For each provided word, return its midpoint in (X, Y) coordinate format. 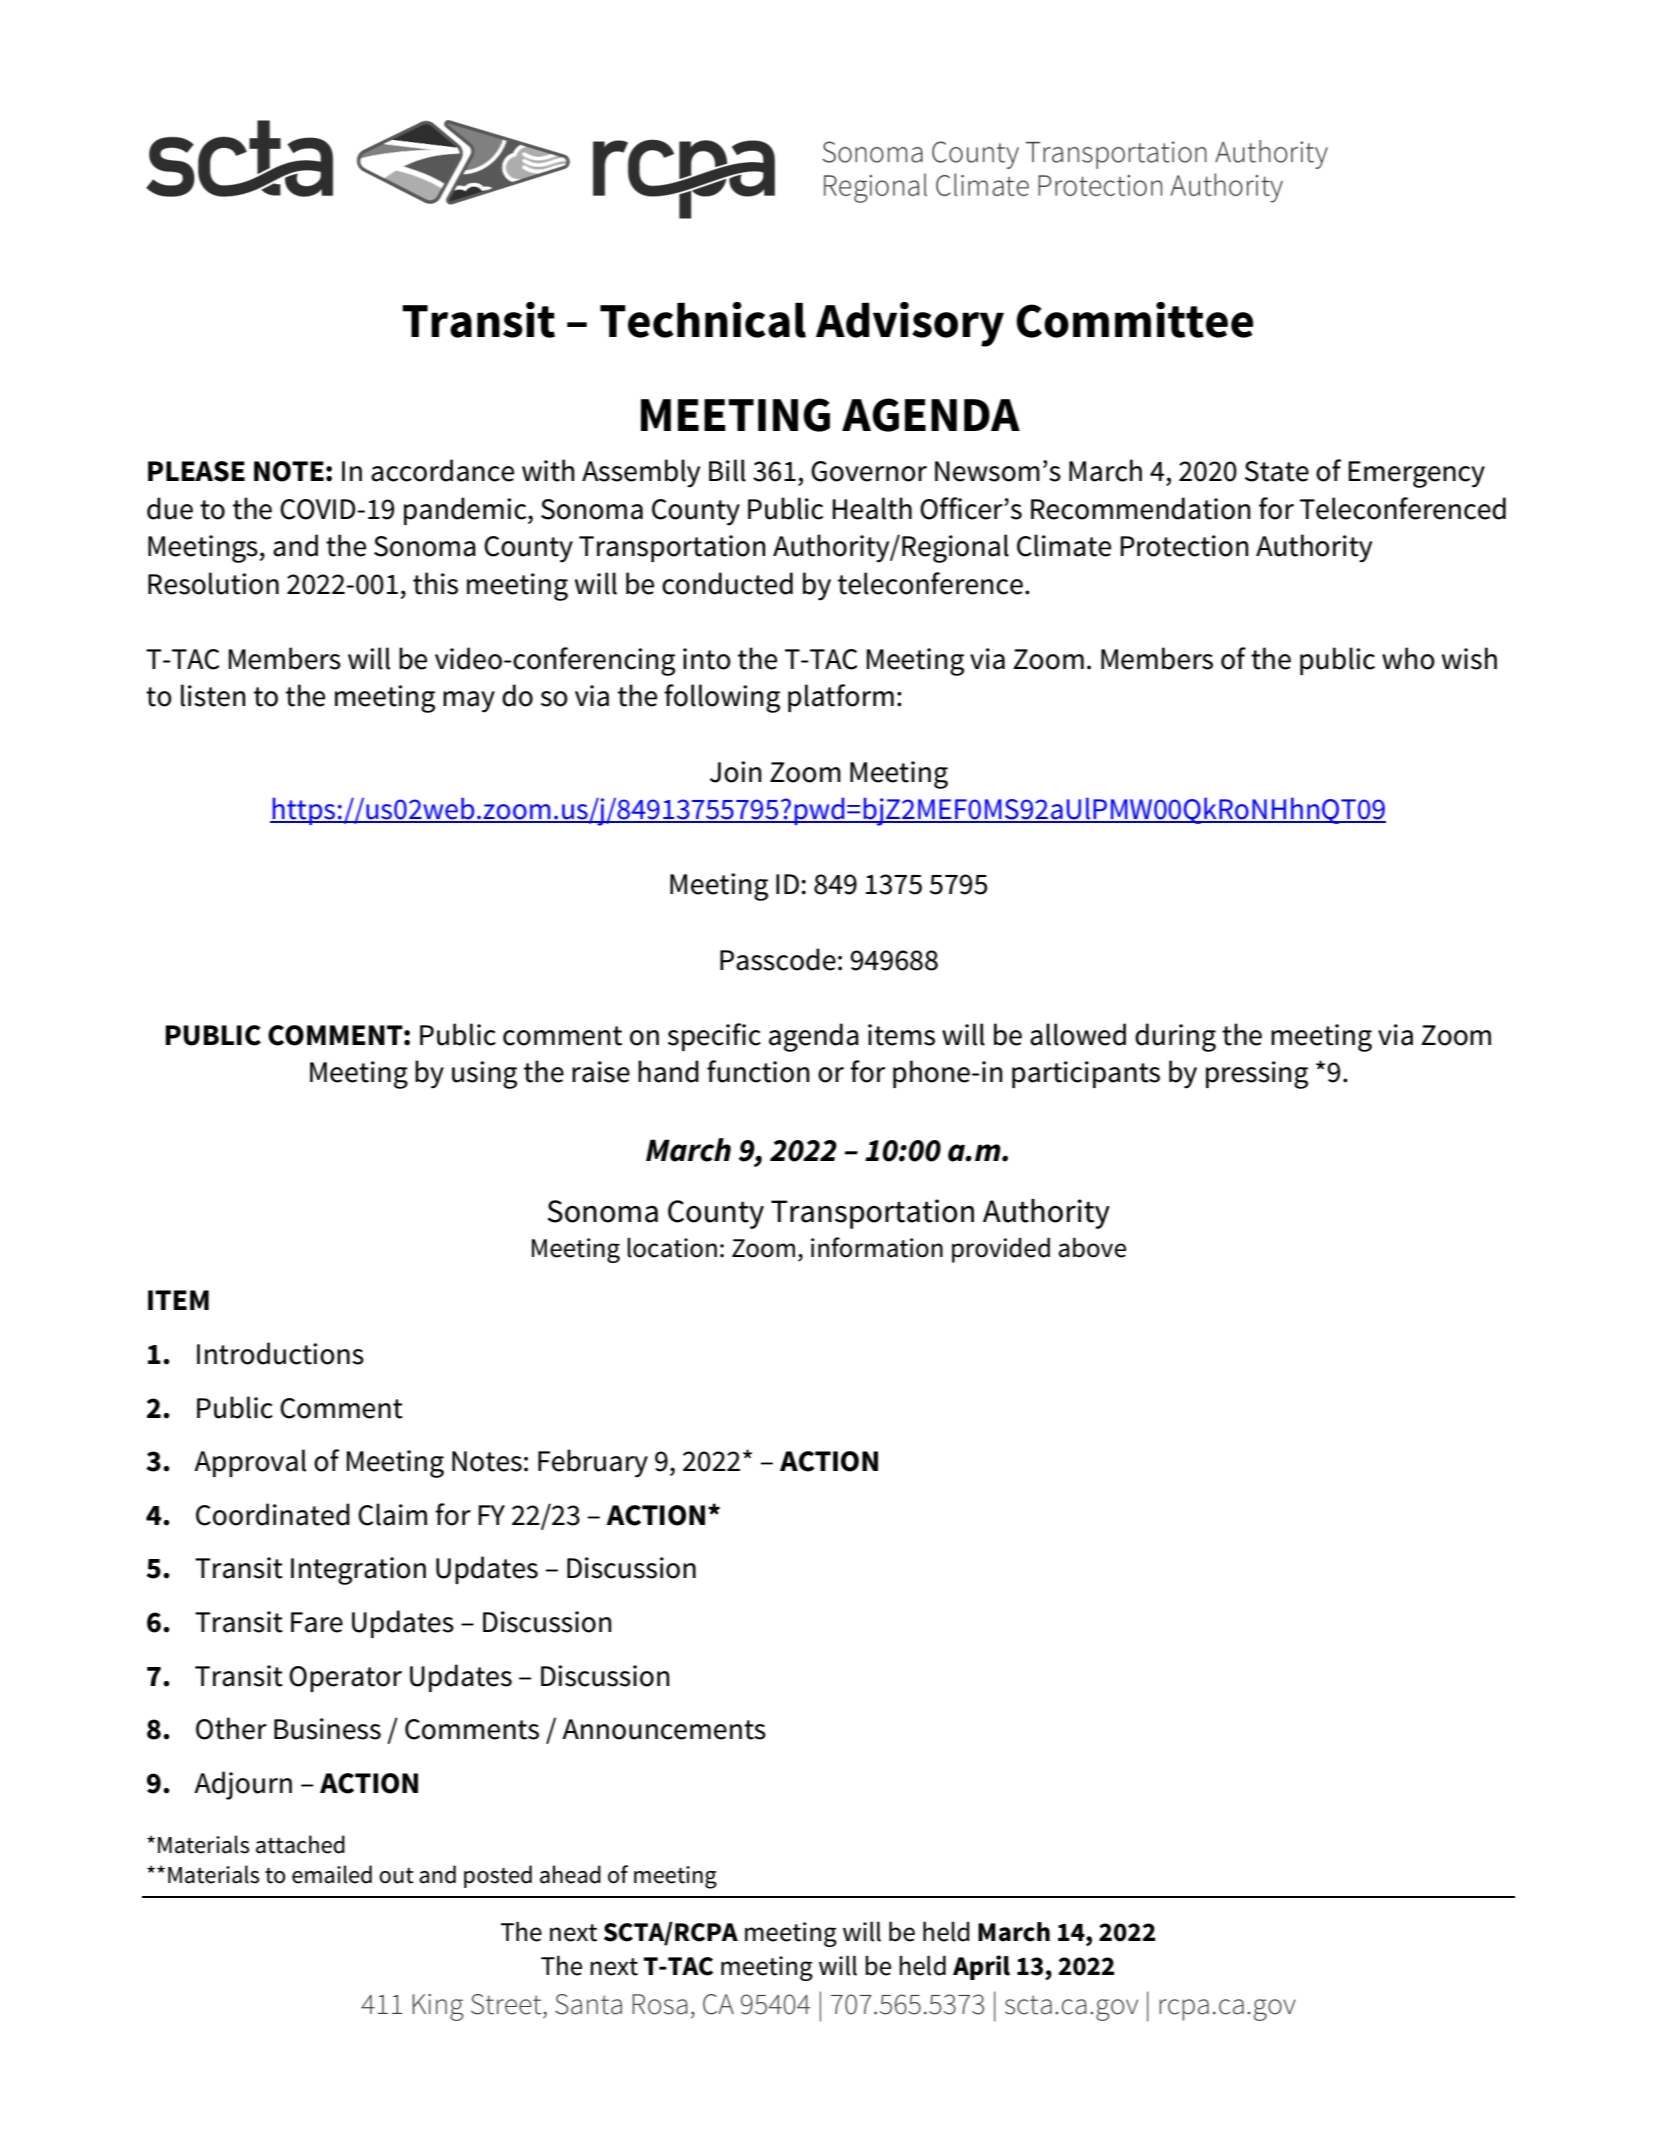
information (877, 1247)
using (484, 1075)
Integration (358, 1571)
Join (736, 772)
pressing (1257, 1075)
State (1277, 471)
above (1092, 1247)
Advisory (910, 324)
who (1408, 658)
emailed (332, 1874)
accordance (442, 470)
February (593, 1463)
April (981, 1967)
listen (213, 695)
